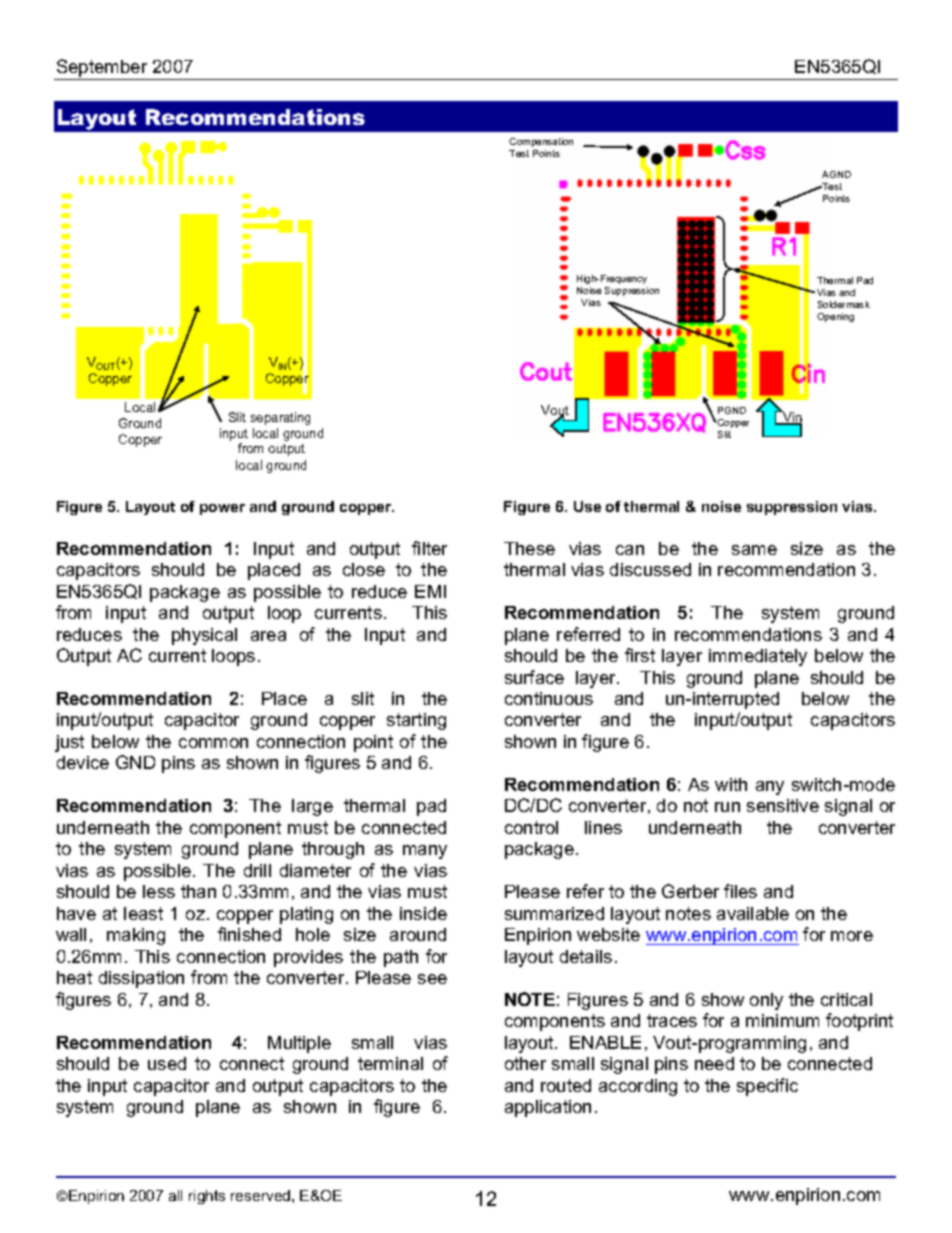 Image resolution: width=952 pixels, height=1233 pixels. I want to click on same, so click(754, 550).
